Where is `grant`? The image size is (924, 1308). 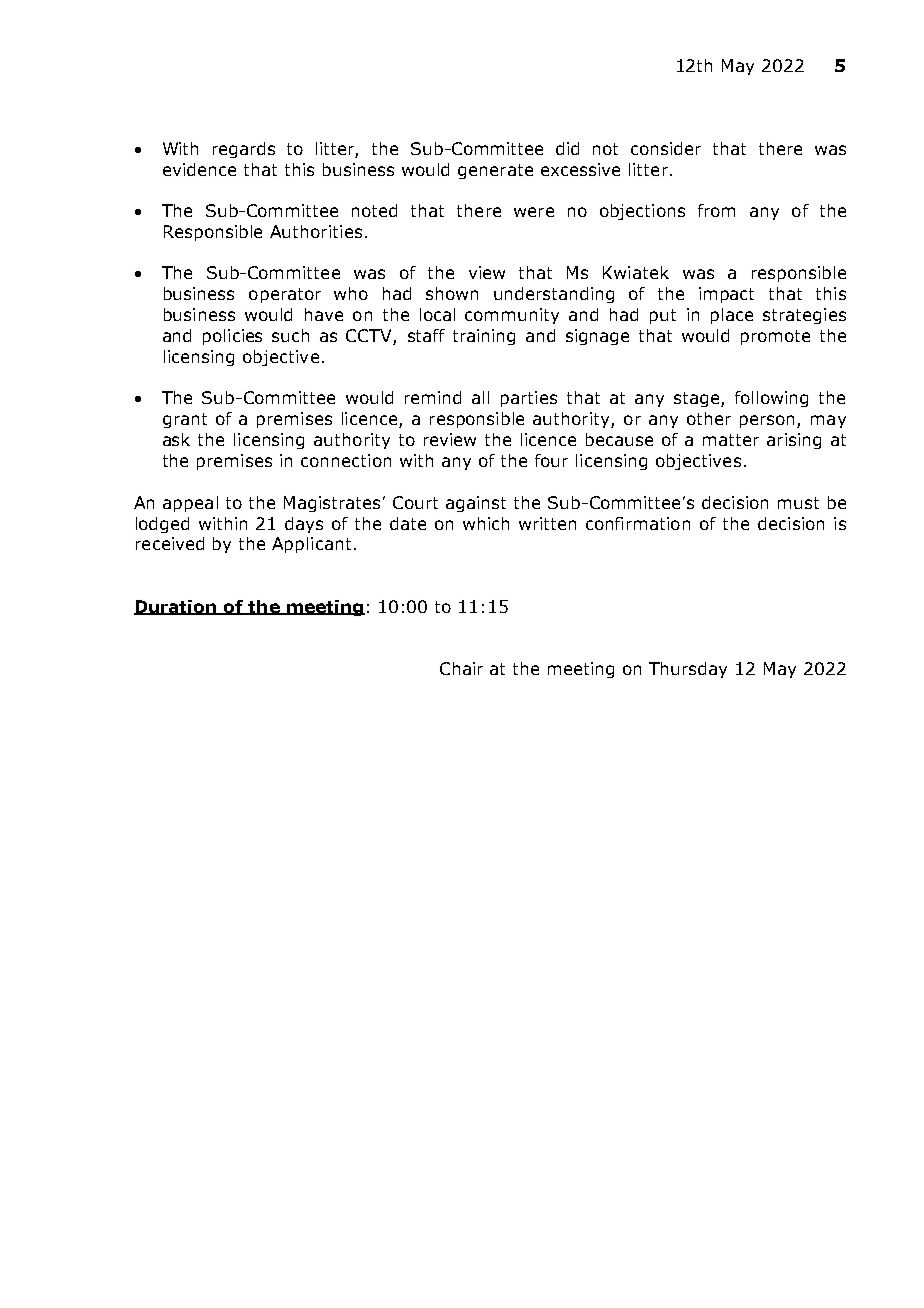 grant is located at coordinates (185, 420).
